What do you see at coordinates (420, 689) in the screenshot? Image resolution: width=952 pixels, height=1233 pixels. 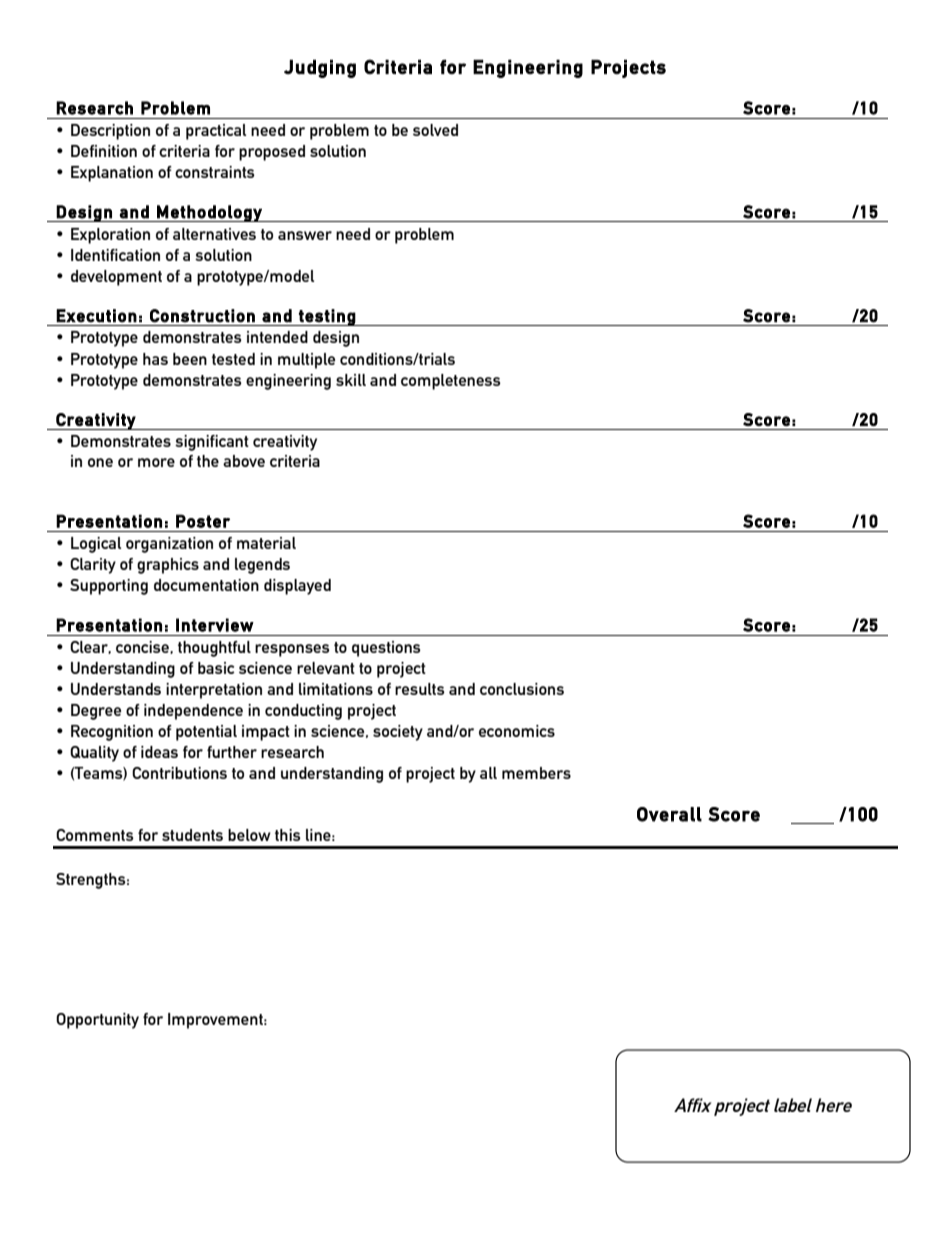 I see `results` at bounding box center [420, 689].
